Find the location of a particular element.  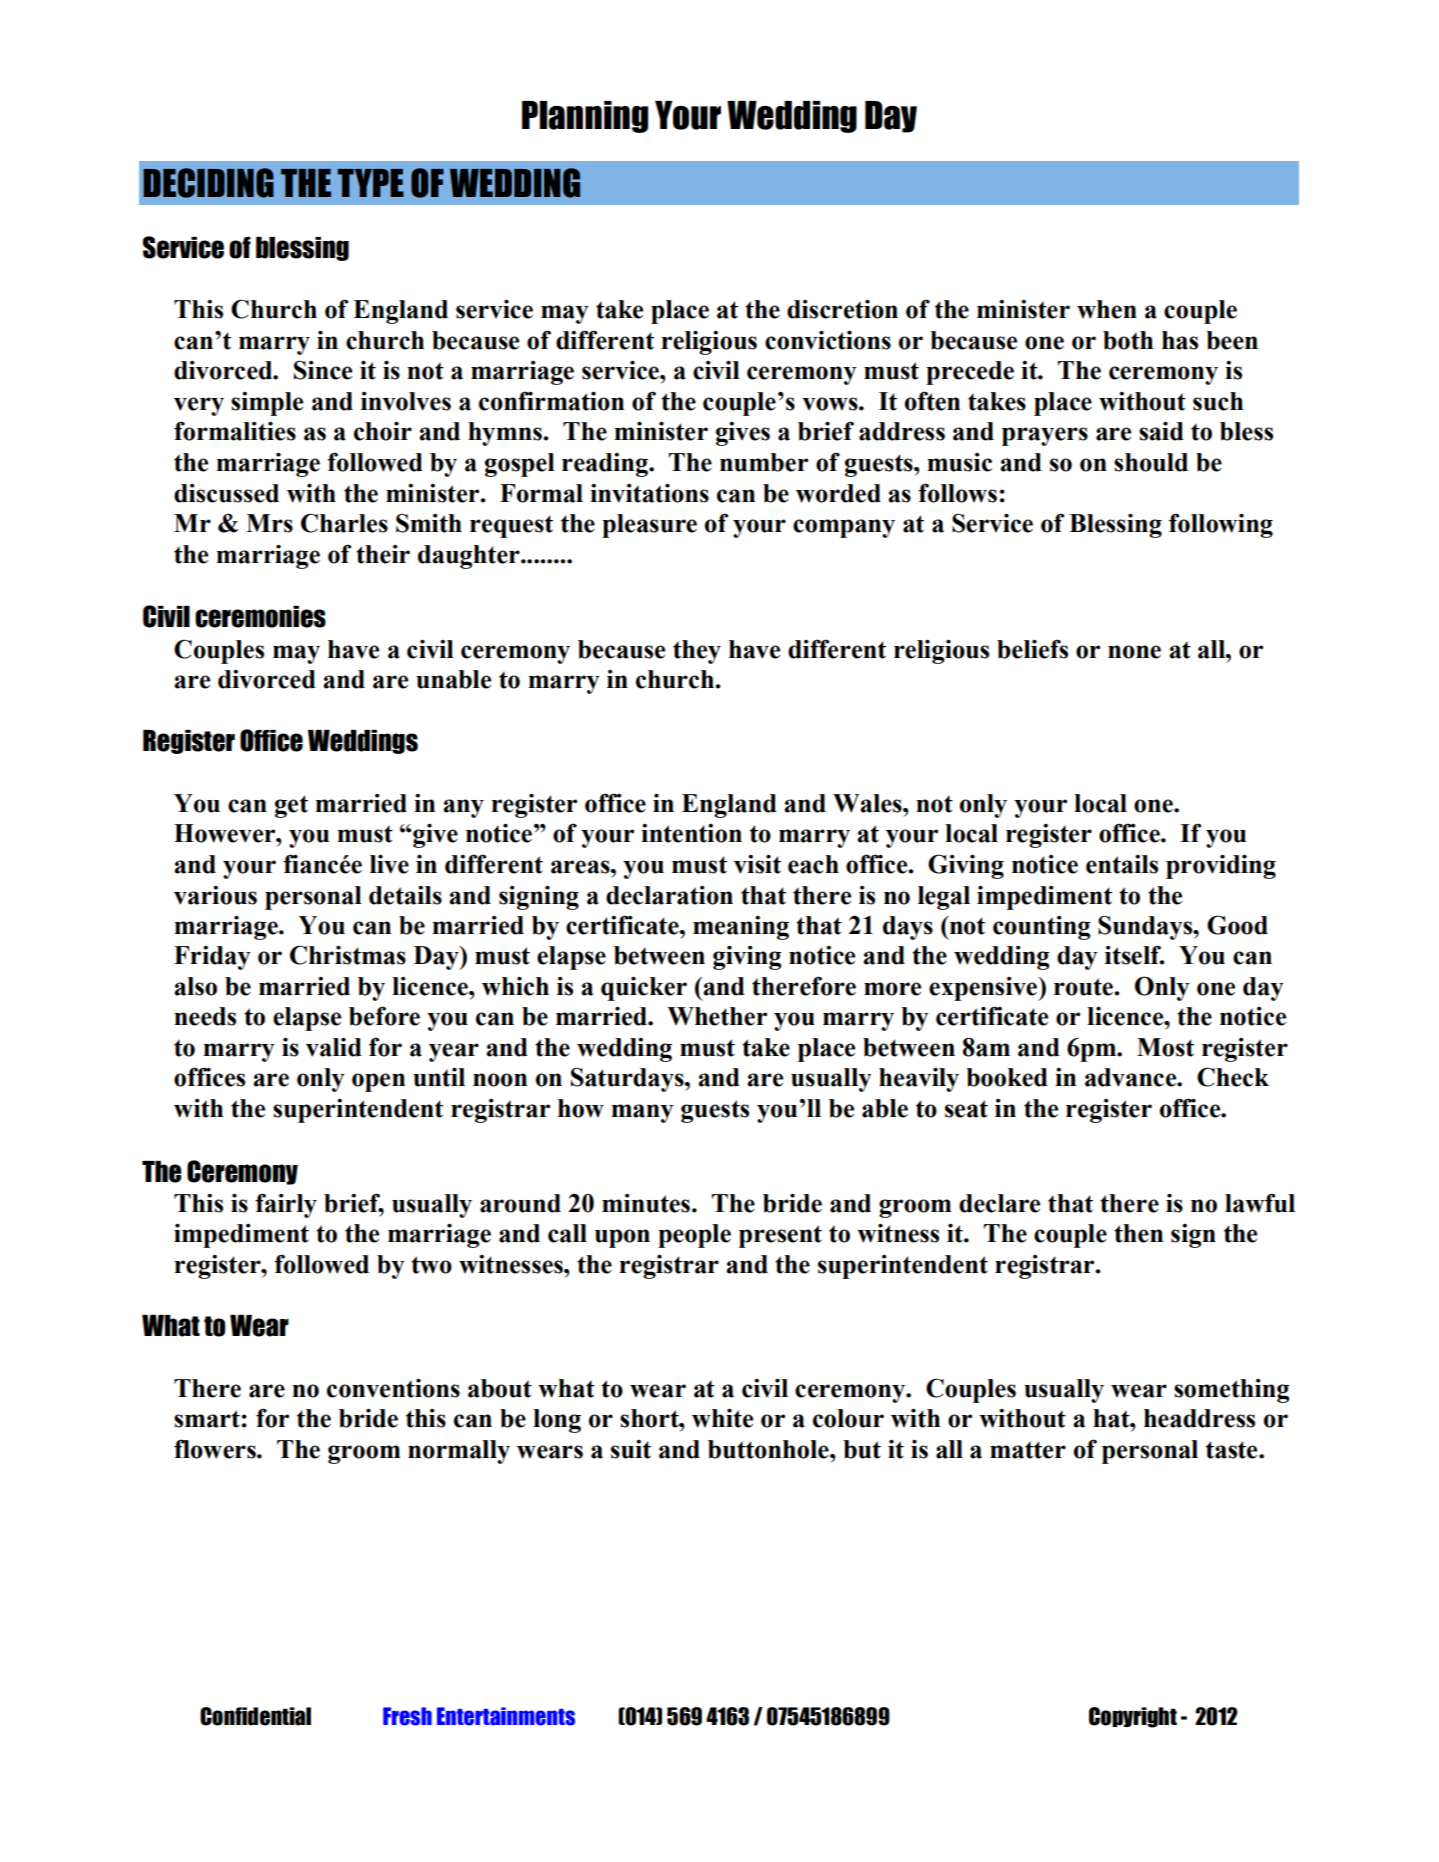

entails is located at coordinates (1122, 864).
